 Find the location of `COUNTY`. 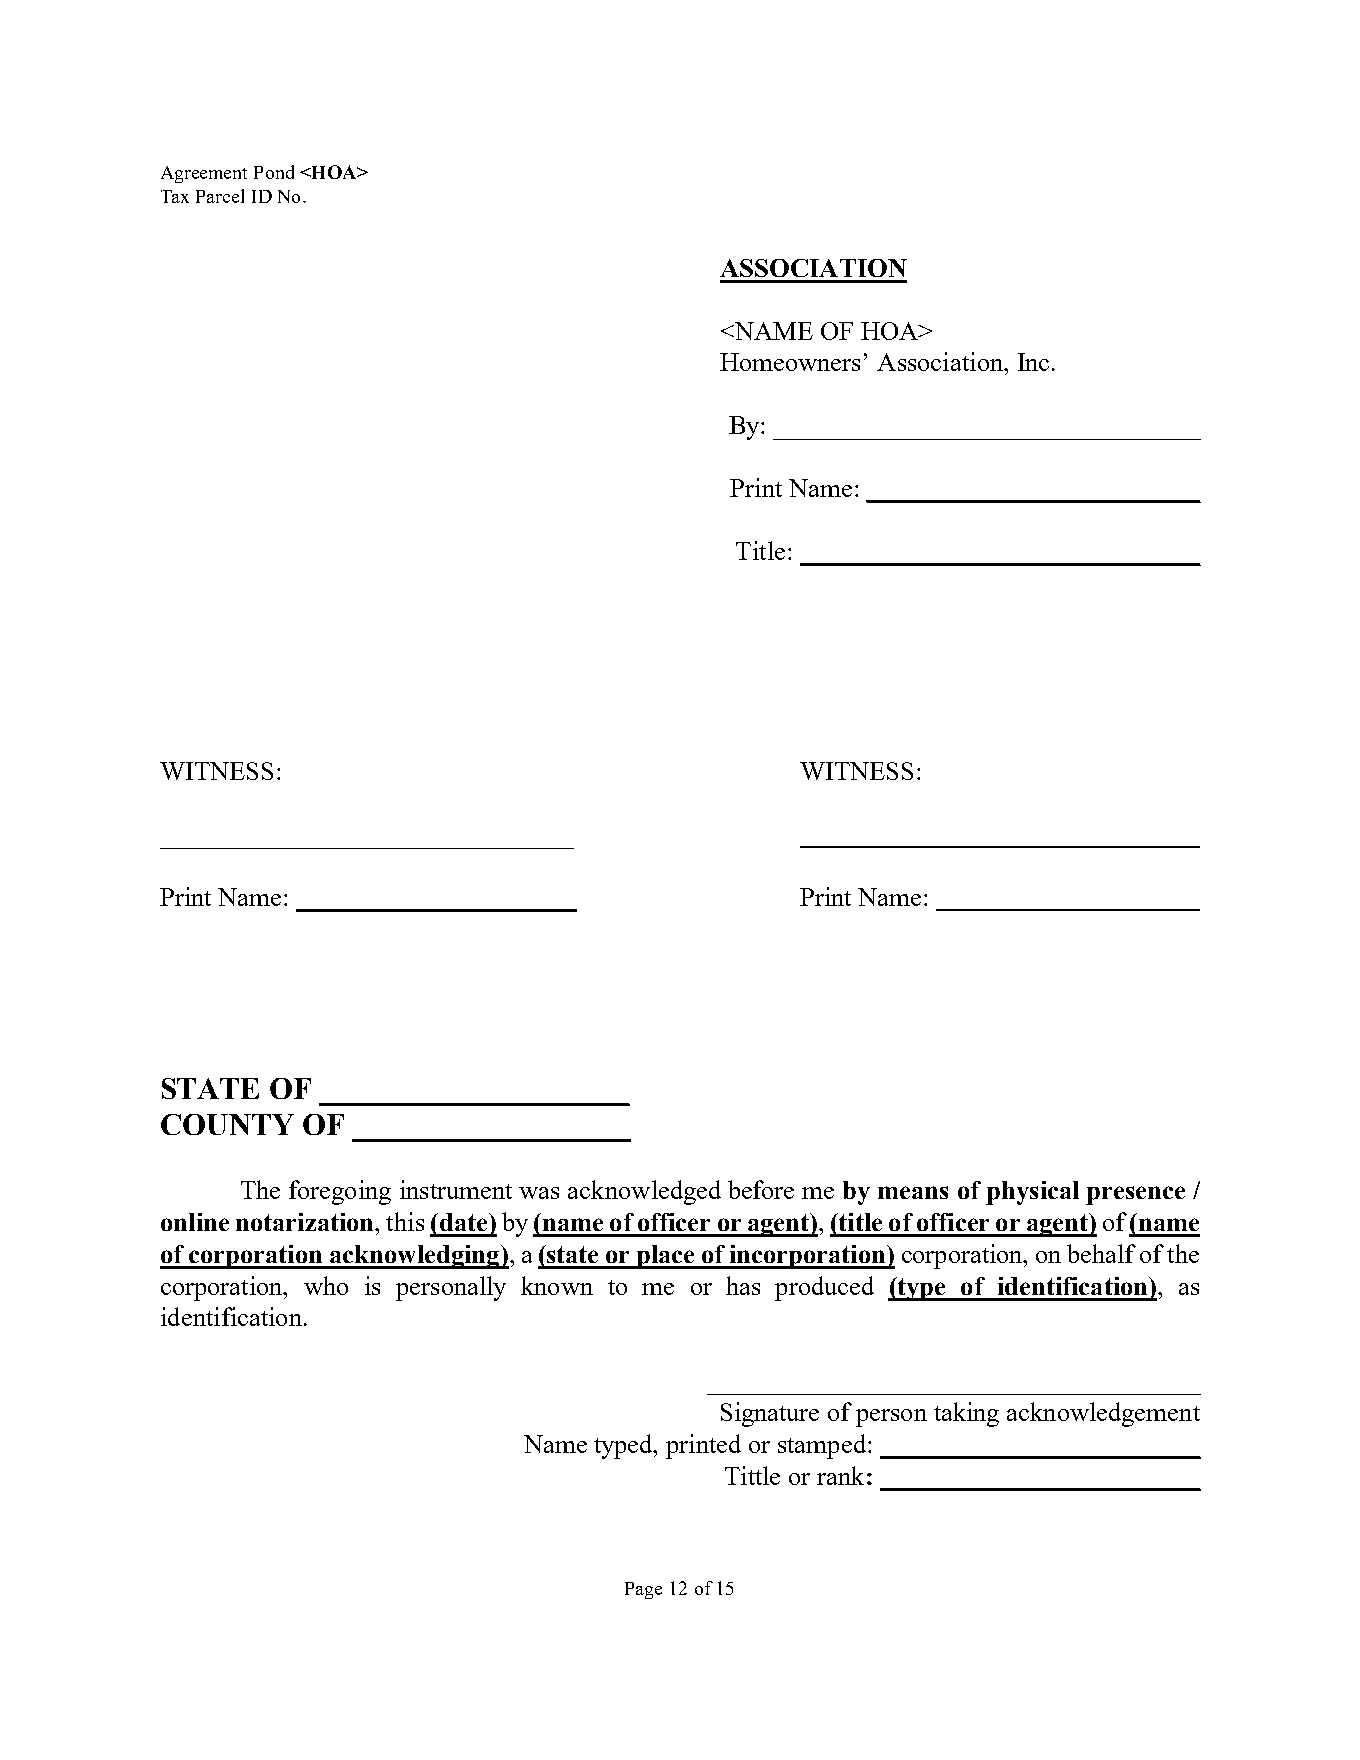

COUNTY is located at coordinates (227, 1124).
